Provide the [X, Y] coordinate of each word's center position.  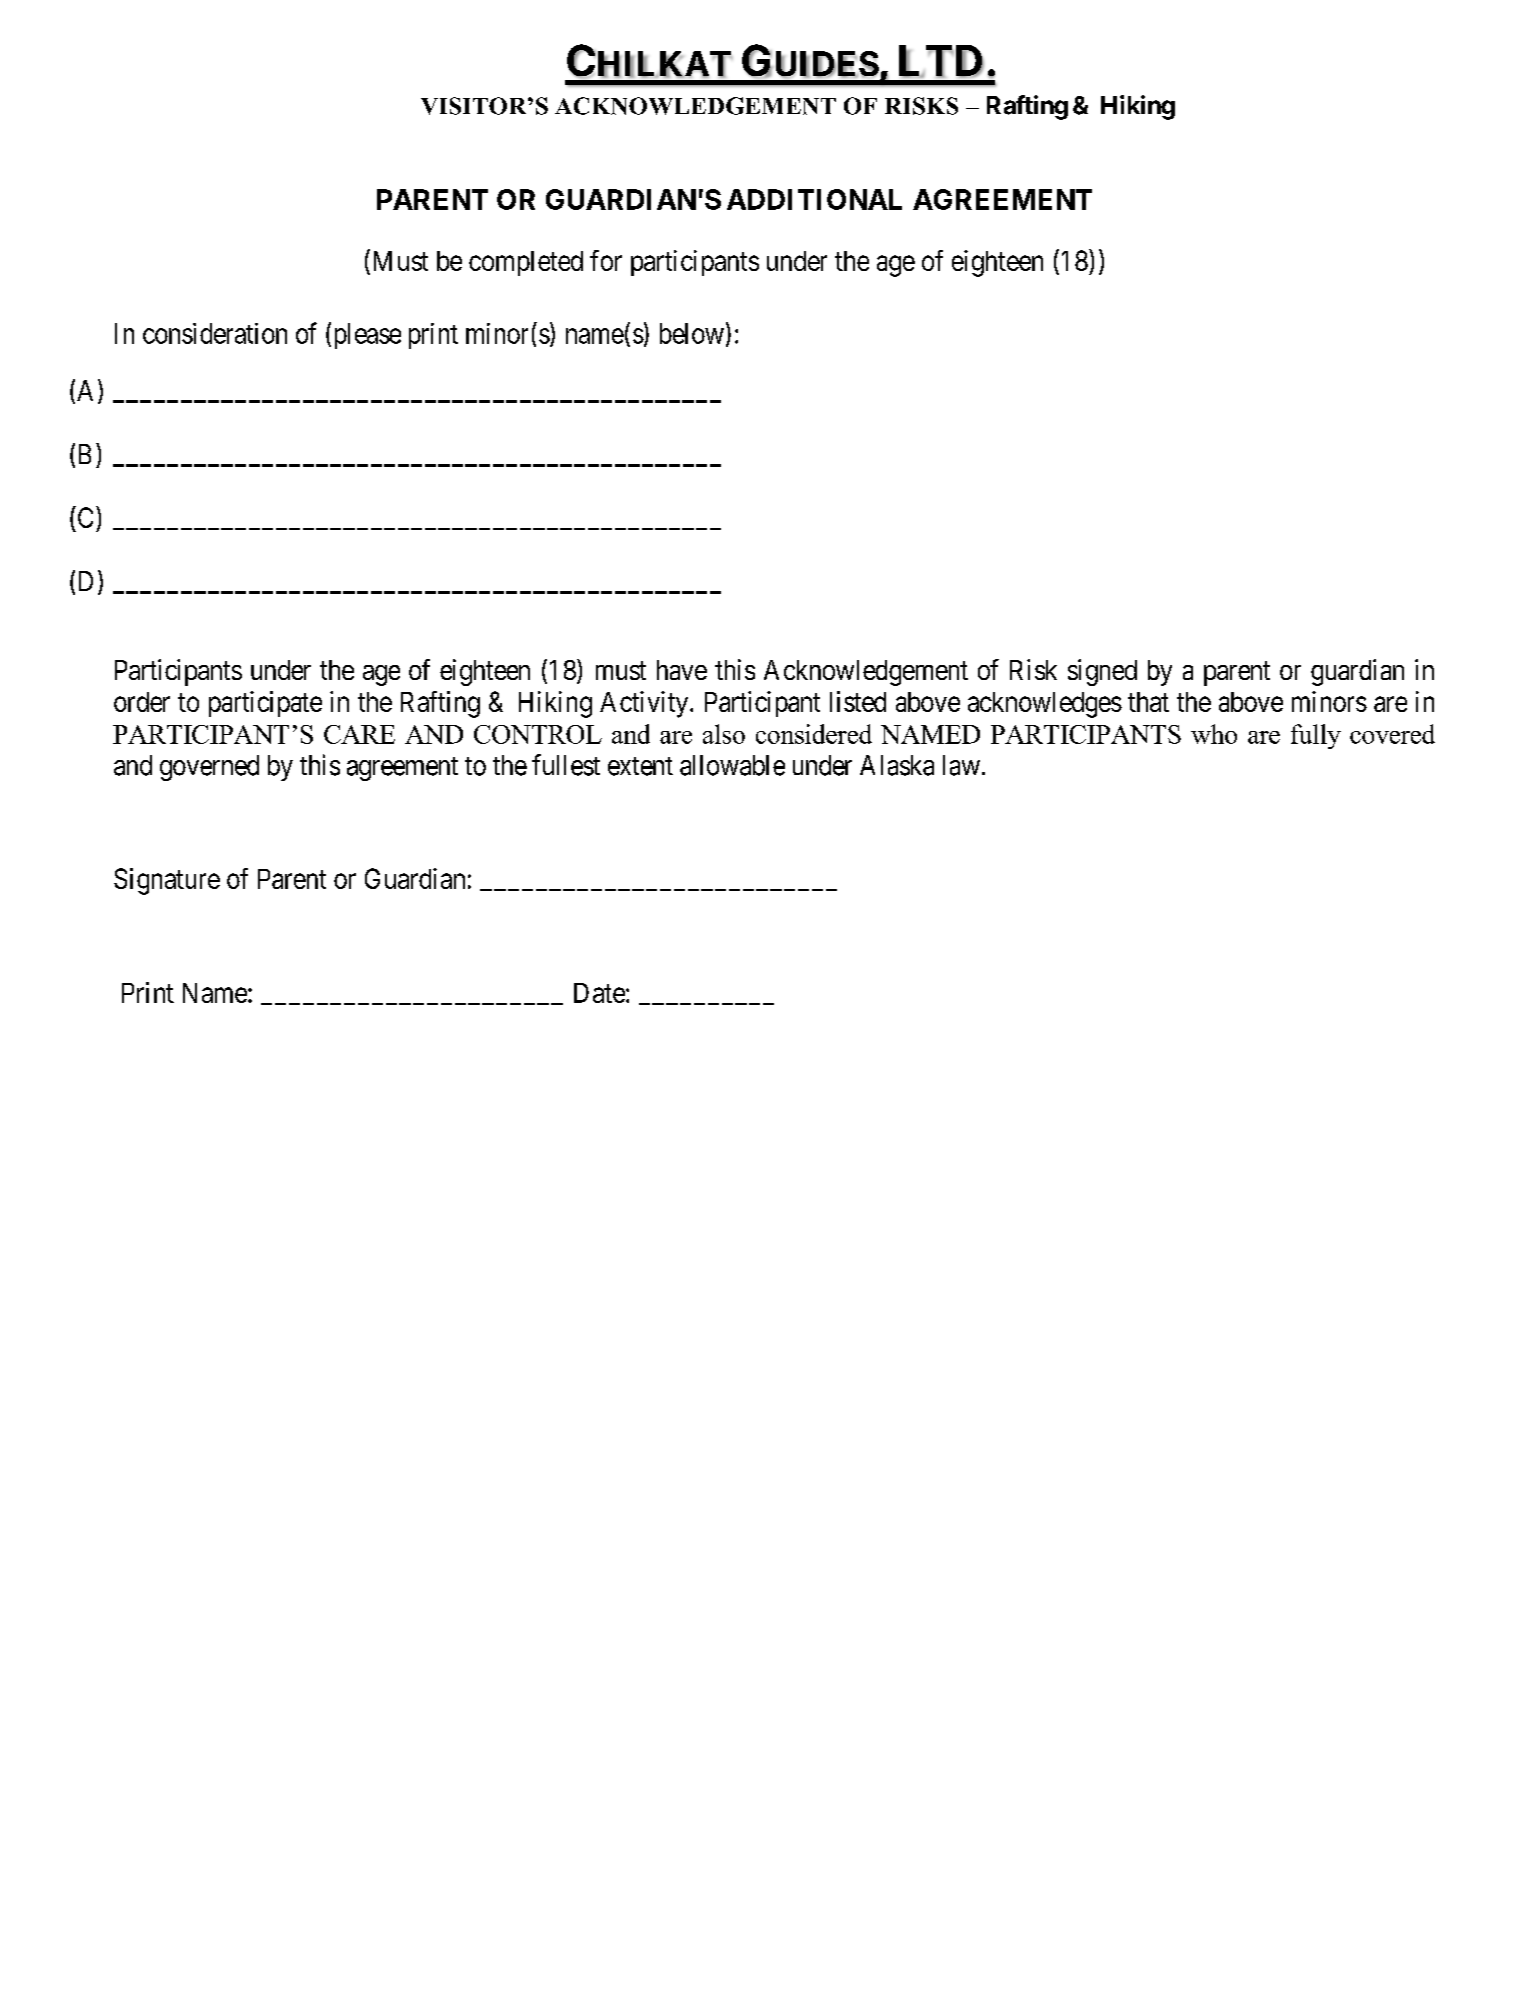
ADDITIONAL [814, 199]
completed [526, 263]
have [682, 670]
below [692, 333]
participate [265, 704]
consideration [215, 333]
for [606, 260]
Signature [167, 881]
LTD [941, 61]
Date [599, 993]
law [961, 765]
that [1148, 702]
